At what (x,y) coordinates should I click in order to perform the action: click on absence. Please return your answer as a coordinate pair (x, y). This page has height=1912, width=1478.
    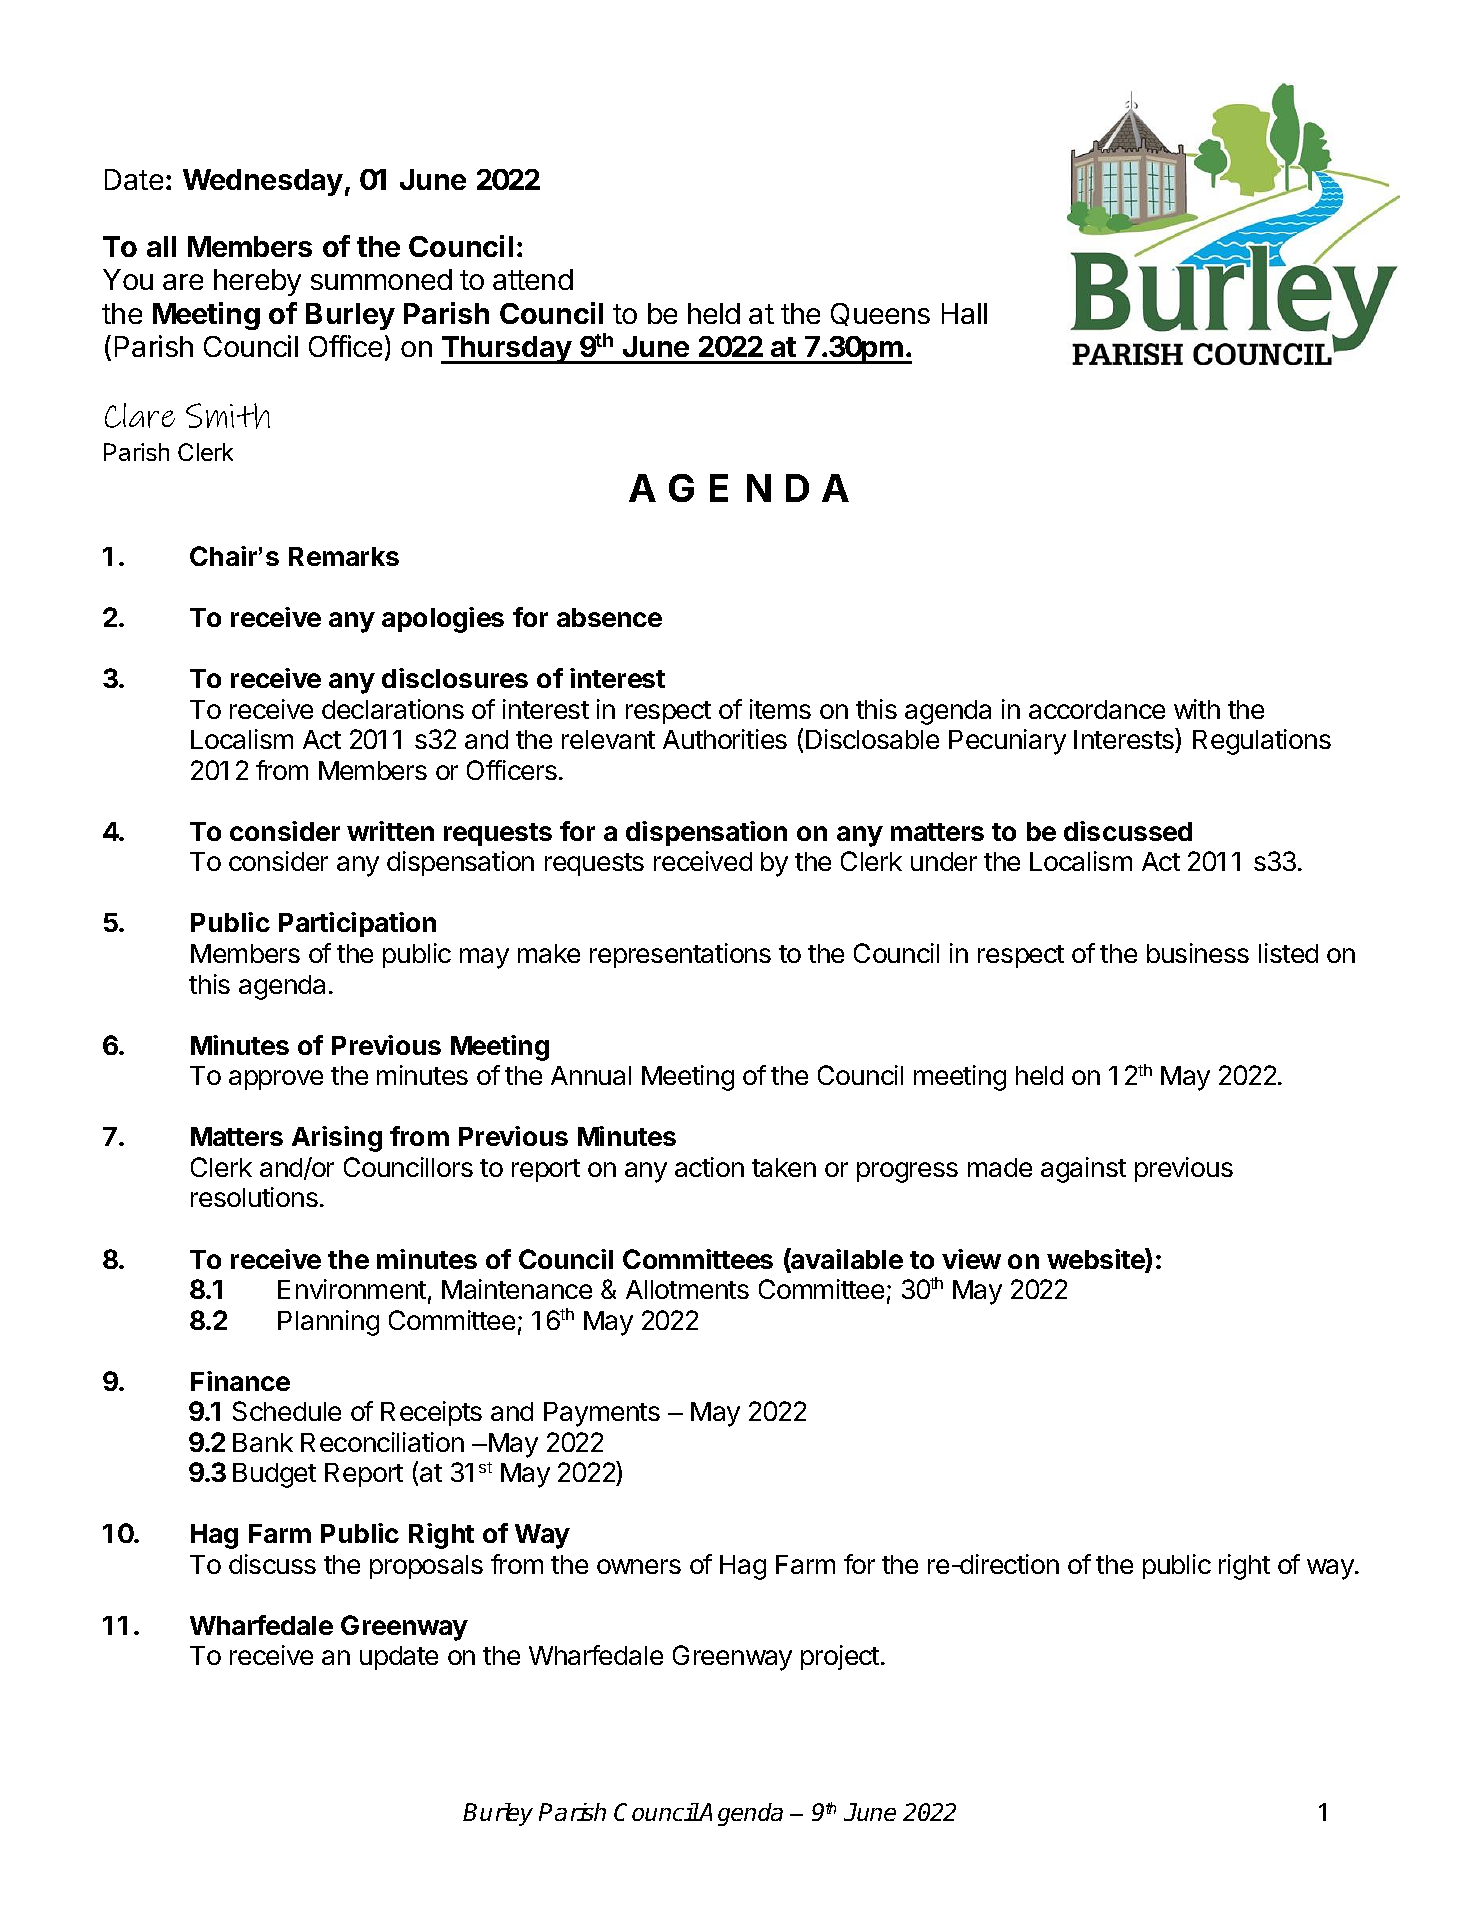
    Looking at the image, I should click on (609, 617).
